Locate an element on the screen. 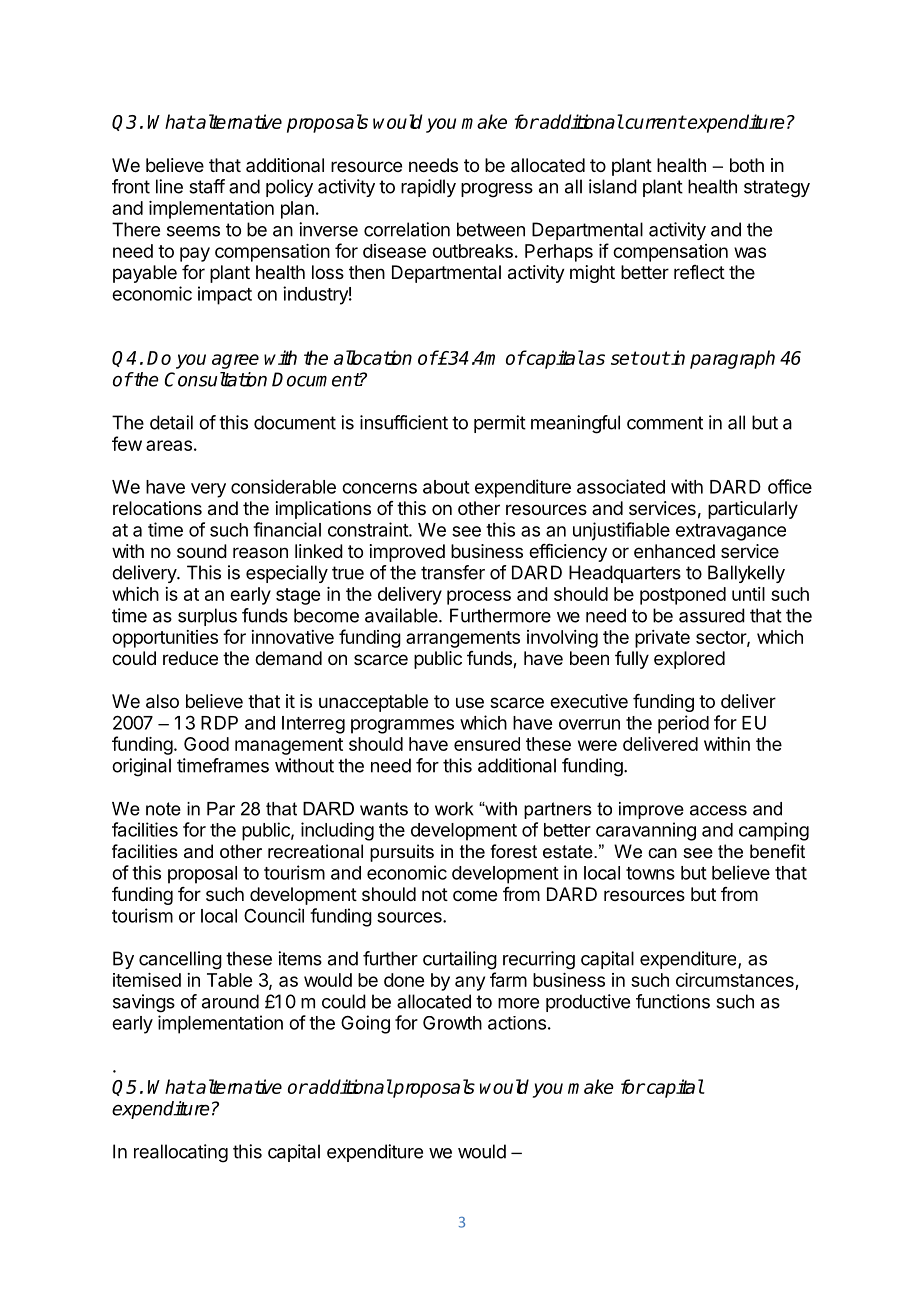 This screenshot has height=1308, width=924. about is located at coordinates (446, 487).
